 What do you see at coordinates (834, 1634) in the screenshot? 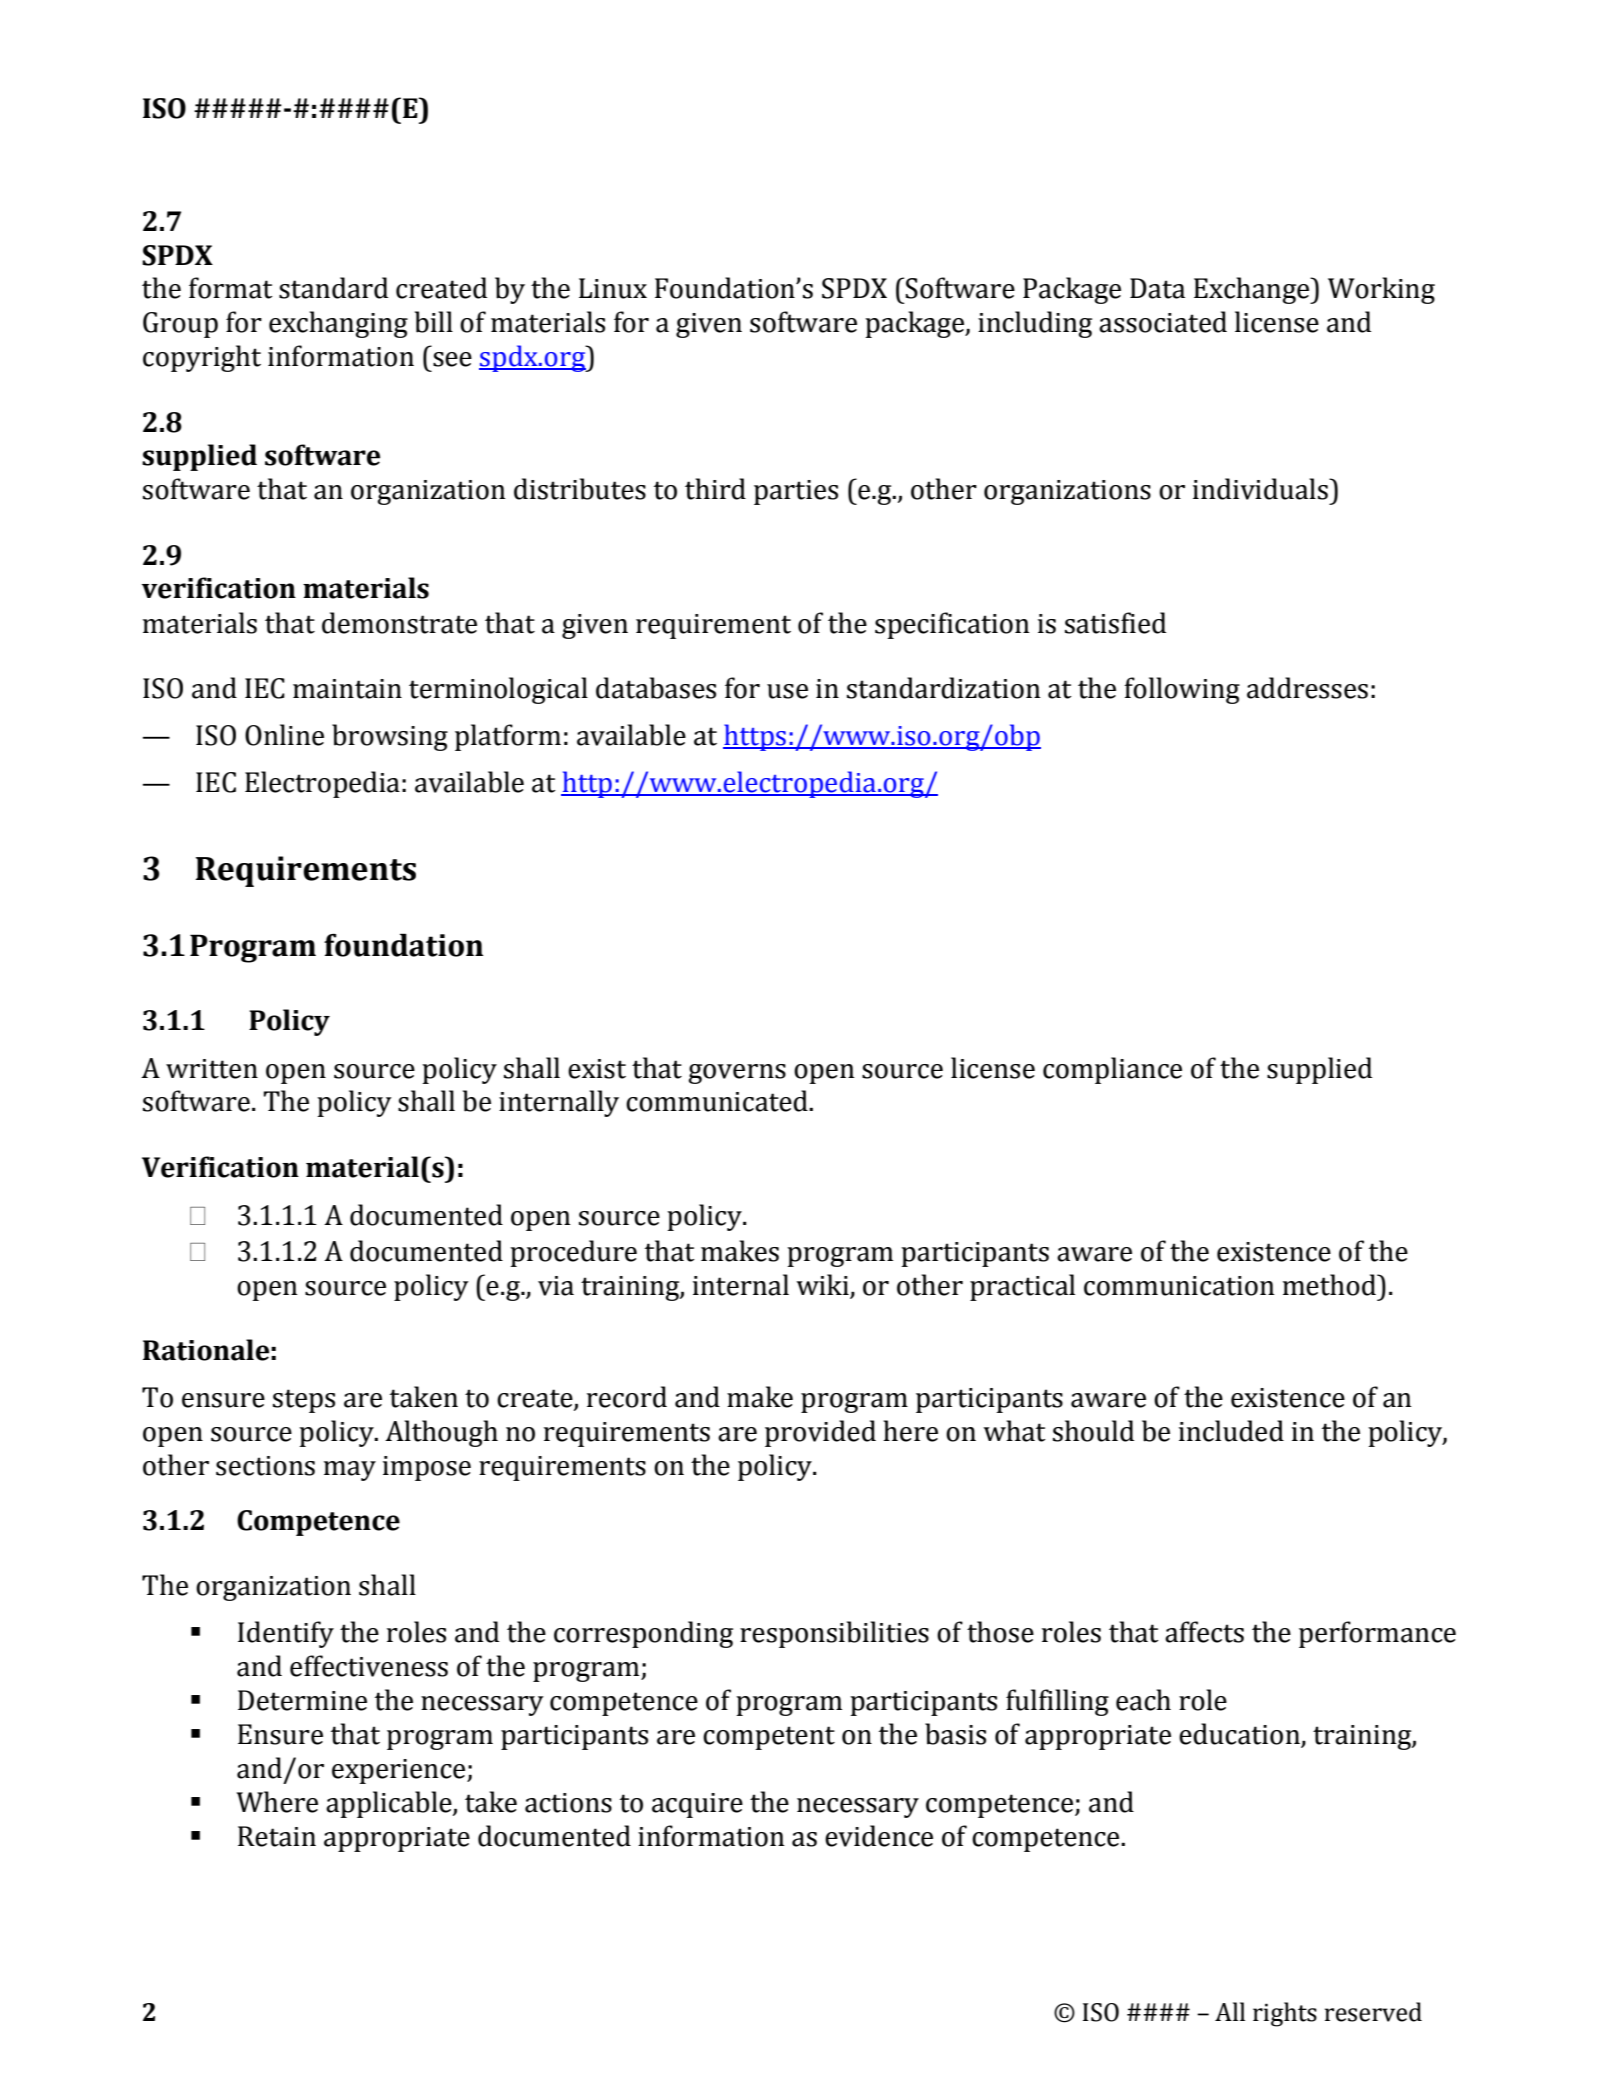
I see `responsibilities` at bounding box center [834, 1634].
